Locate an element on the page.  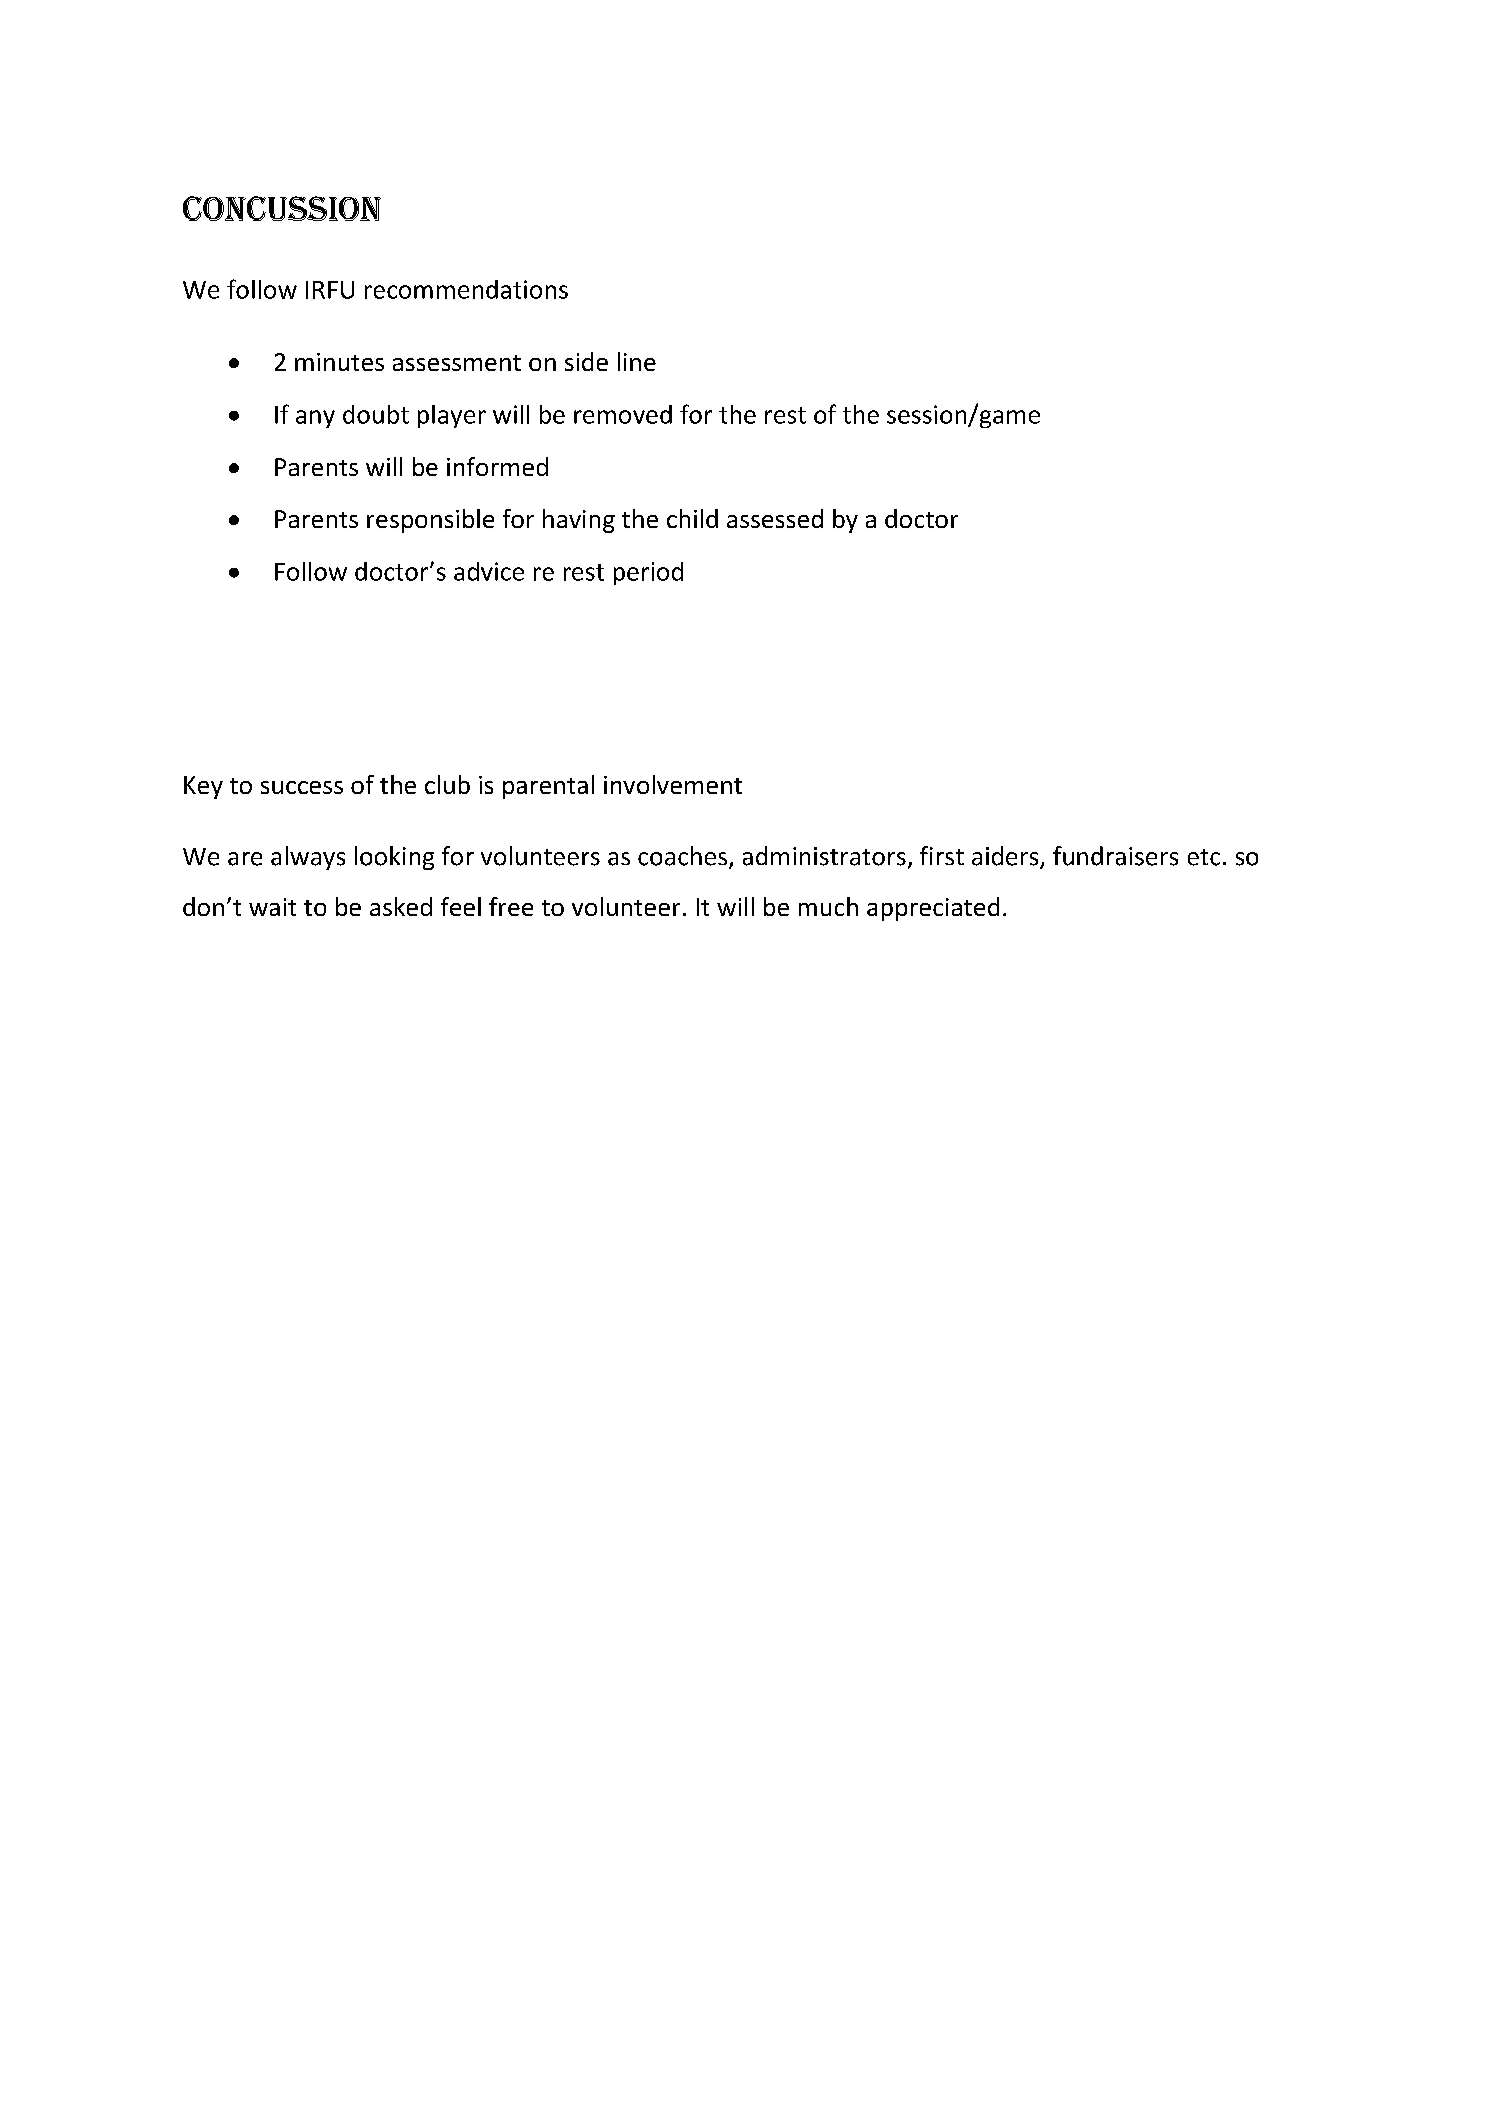
recommendations is located at coordinates (466, 289).
